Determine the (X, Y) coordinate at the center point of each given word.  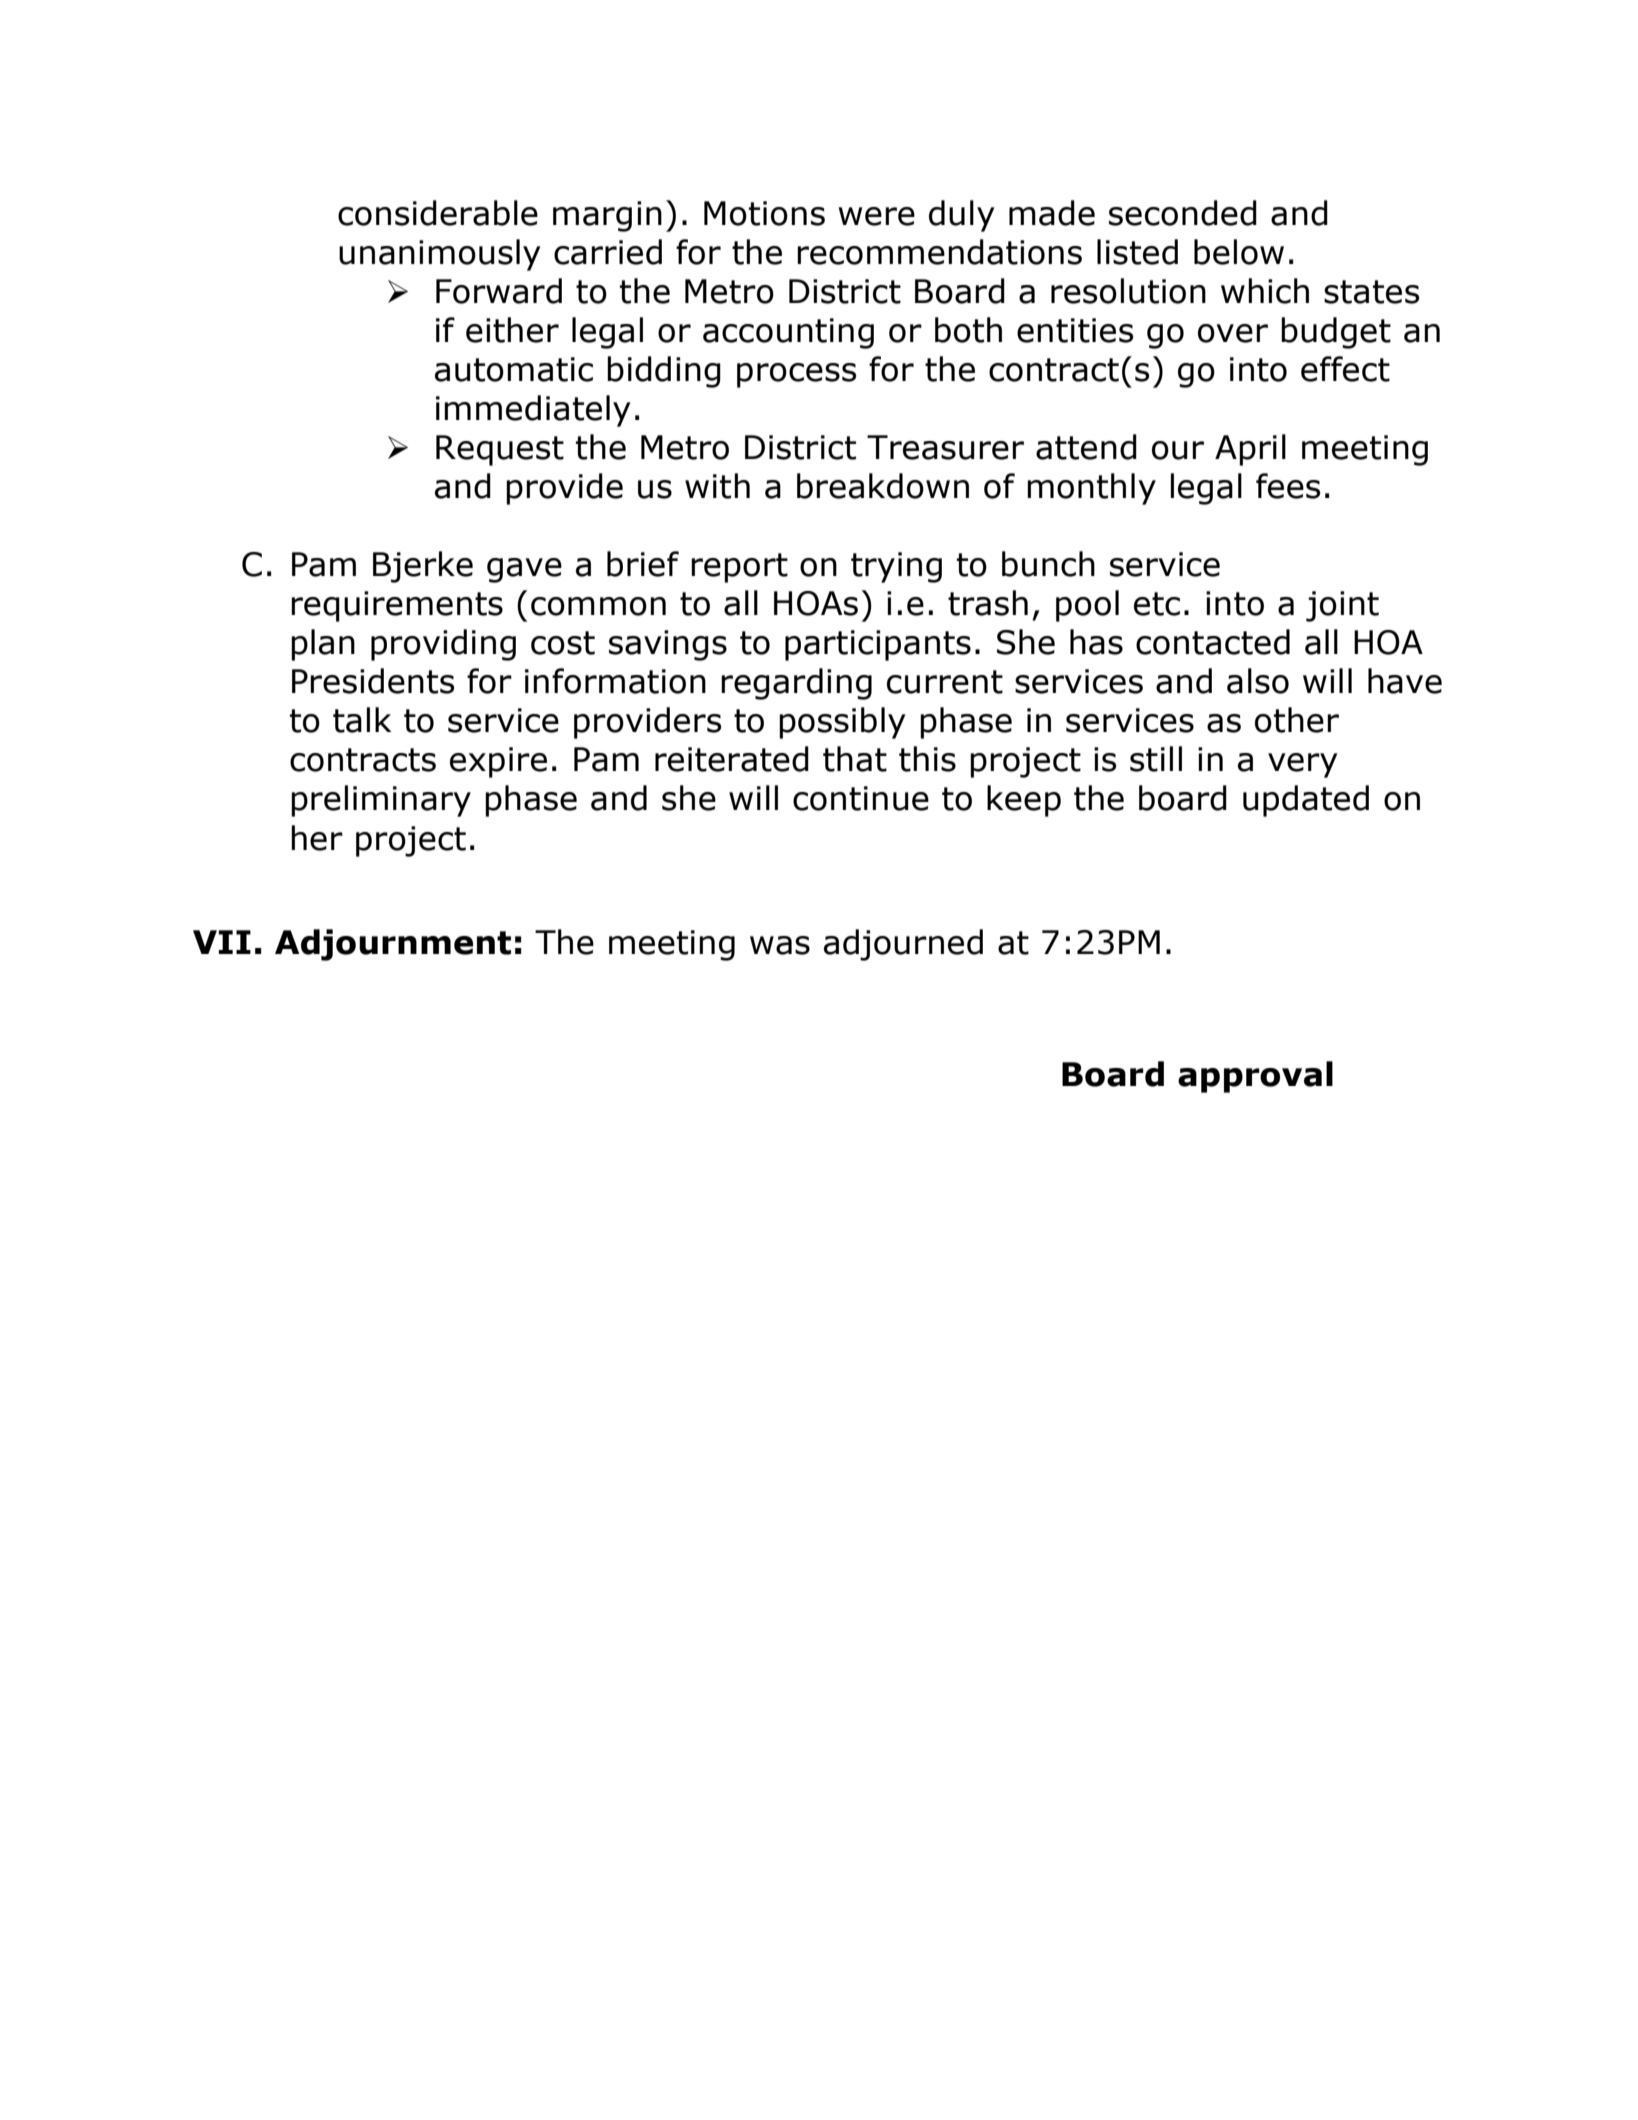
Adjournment (393, 945)
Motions (764, 213)
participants (878, 645)
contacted (1213, 642)
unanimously (440, 255)
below (1239, 252)
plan (323, 645)
